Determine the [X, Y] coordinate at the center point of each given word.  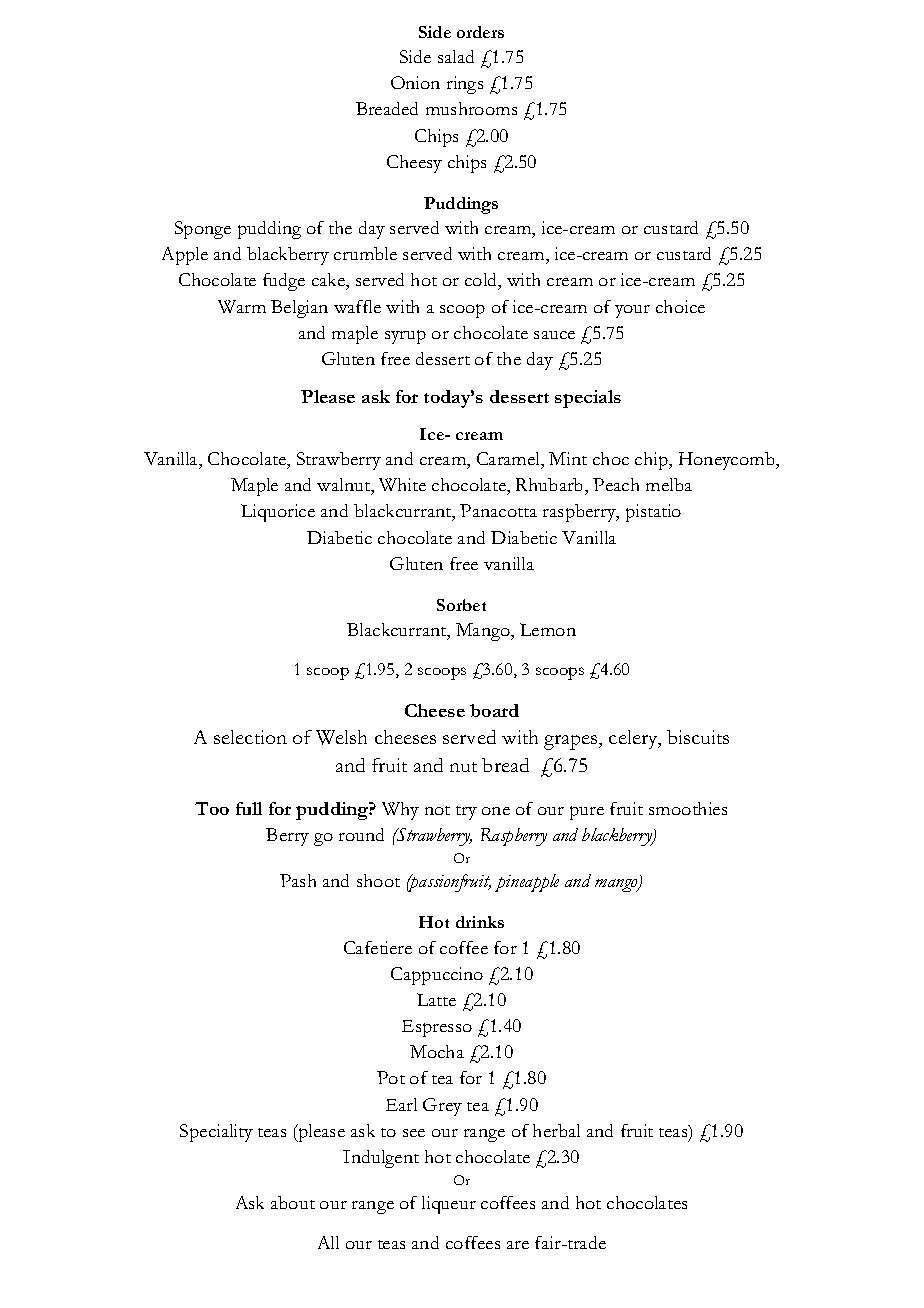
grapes [572, 742]
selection [250, 737]
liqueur [449, 1205]
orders [480, 32]
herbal [556, 1130]
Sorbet [461, 605]
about [293, 1202]
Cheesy [414, 164]
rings [465, 85]
